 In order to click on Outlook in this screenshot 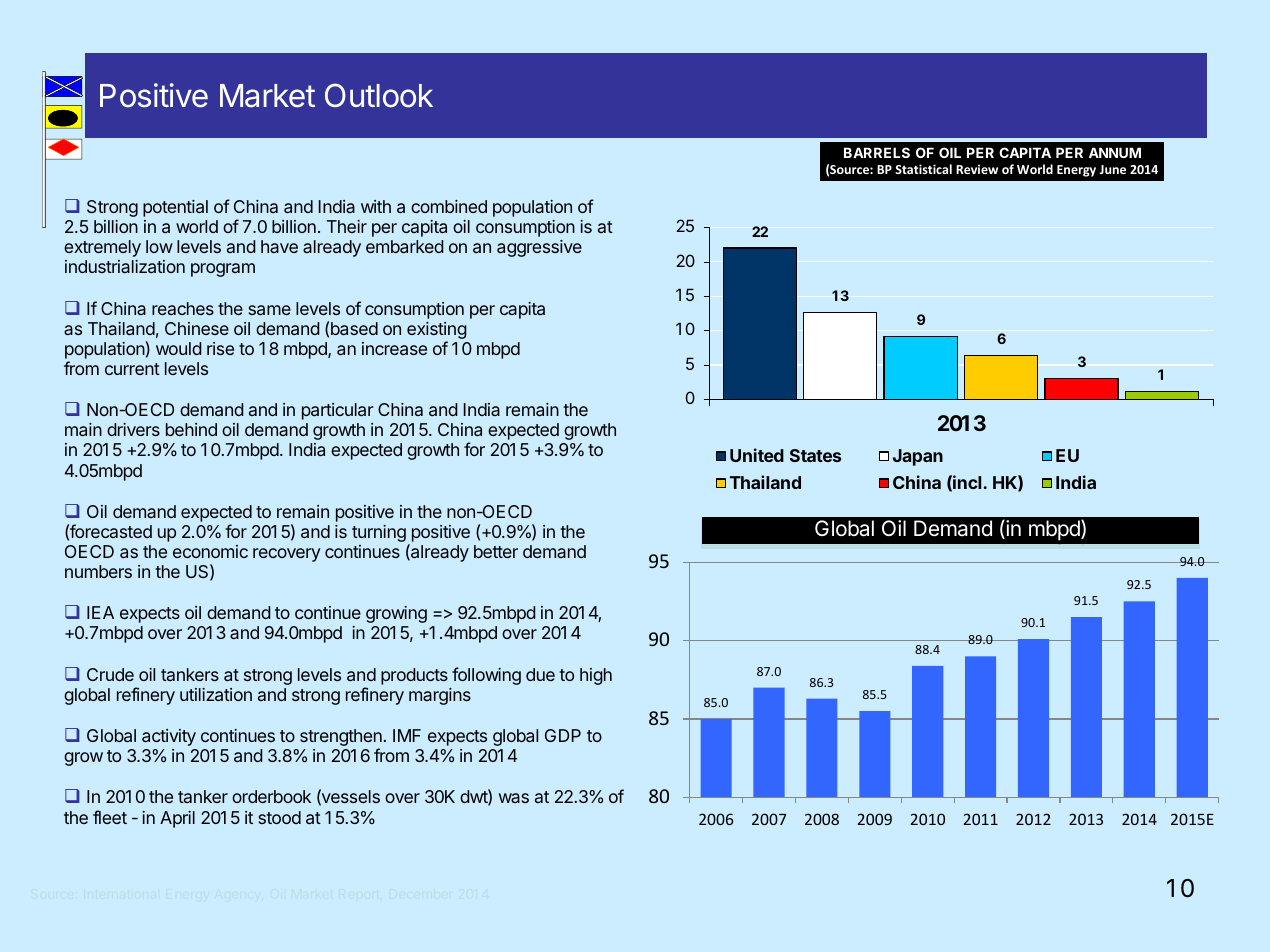, I will do `click(379, 95)`.
